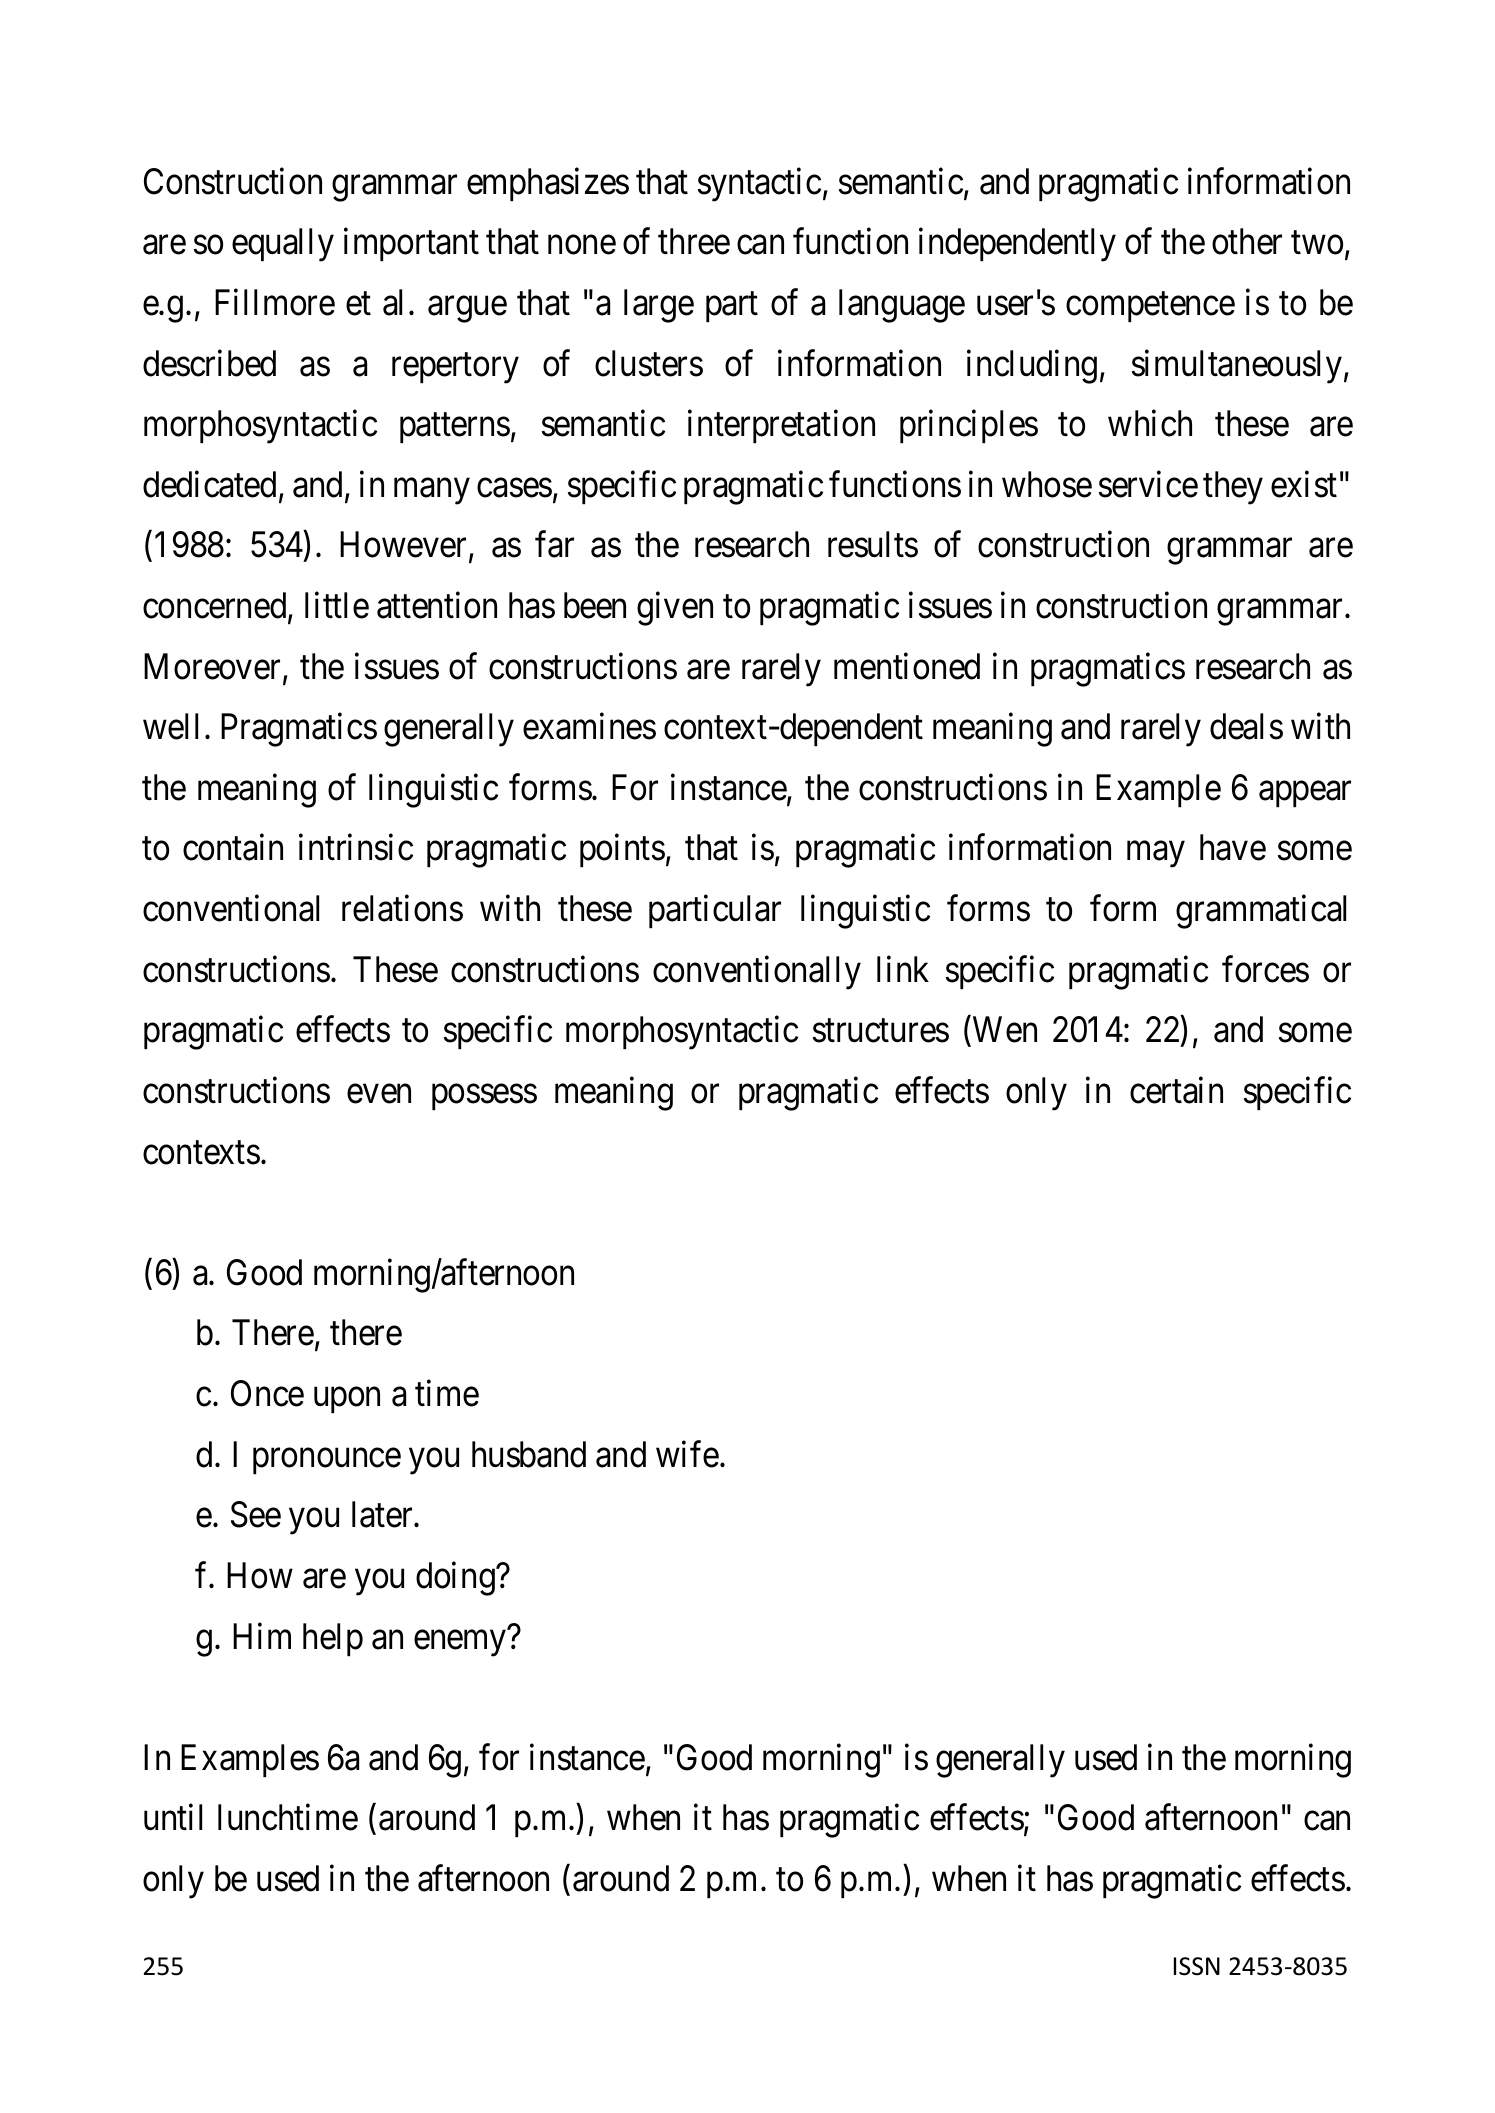 The image size is (1495, 2113). Describe the element at coordinates (379, 1094) in the screenshot. I see `even` at that location.
